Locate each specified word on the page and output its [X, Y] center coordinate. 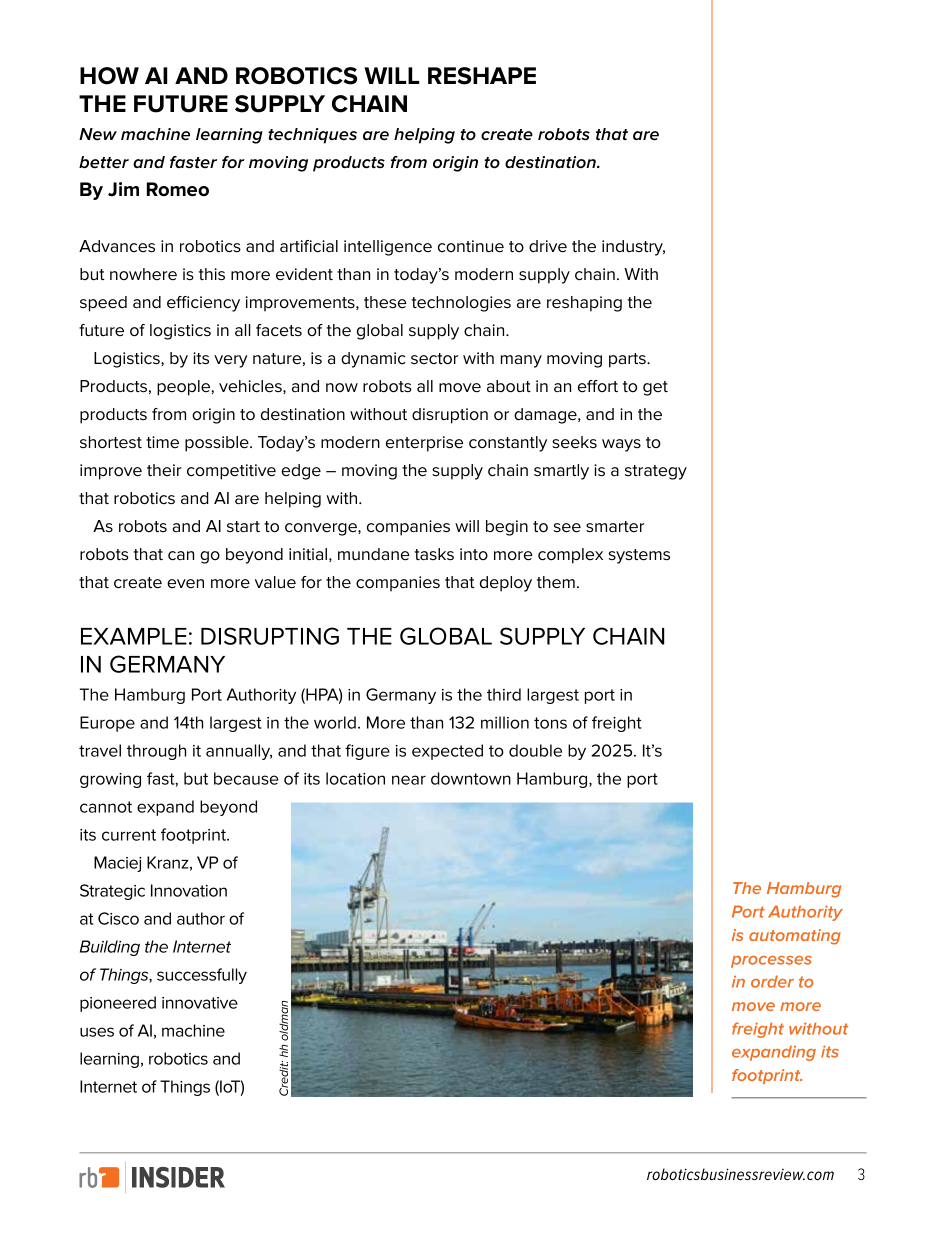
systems [639, 556]
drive [548, 246]
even [185, 584]
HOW [109, 76]
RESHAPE [482, 76]
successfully [202, 976]
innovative [200, 1003]
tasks [434, 554]
